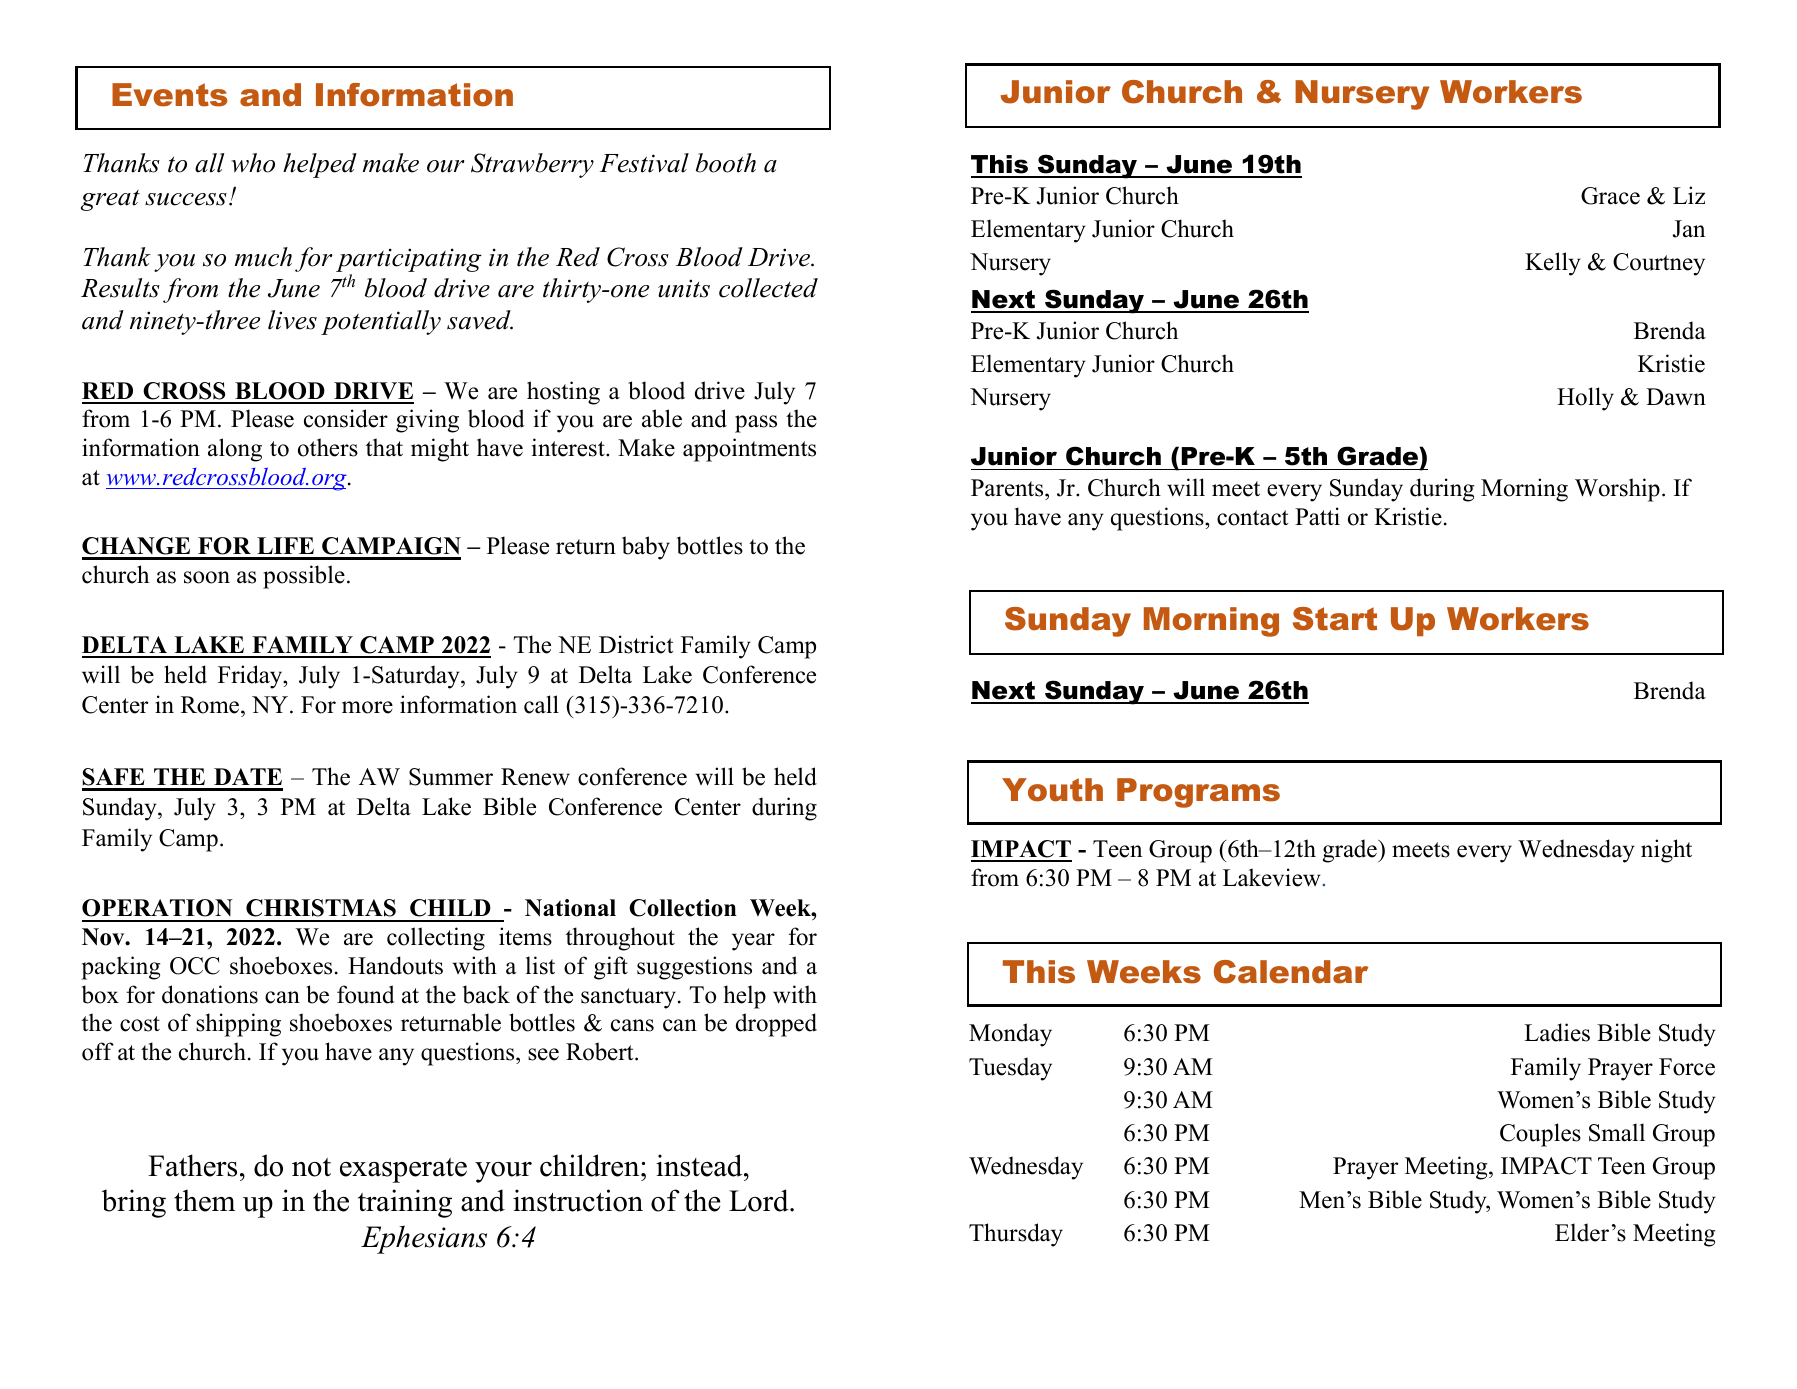  Describe the element at coordinates (760, 1200) in the document. I see `Lord` at that location.
